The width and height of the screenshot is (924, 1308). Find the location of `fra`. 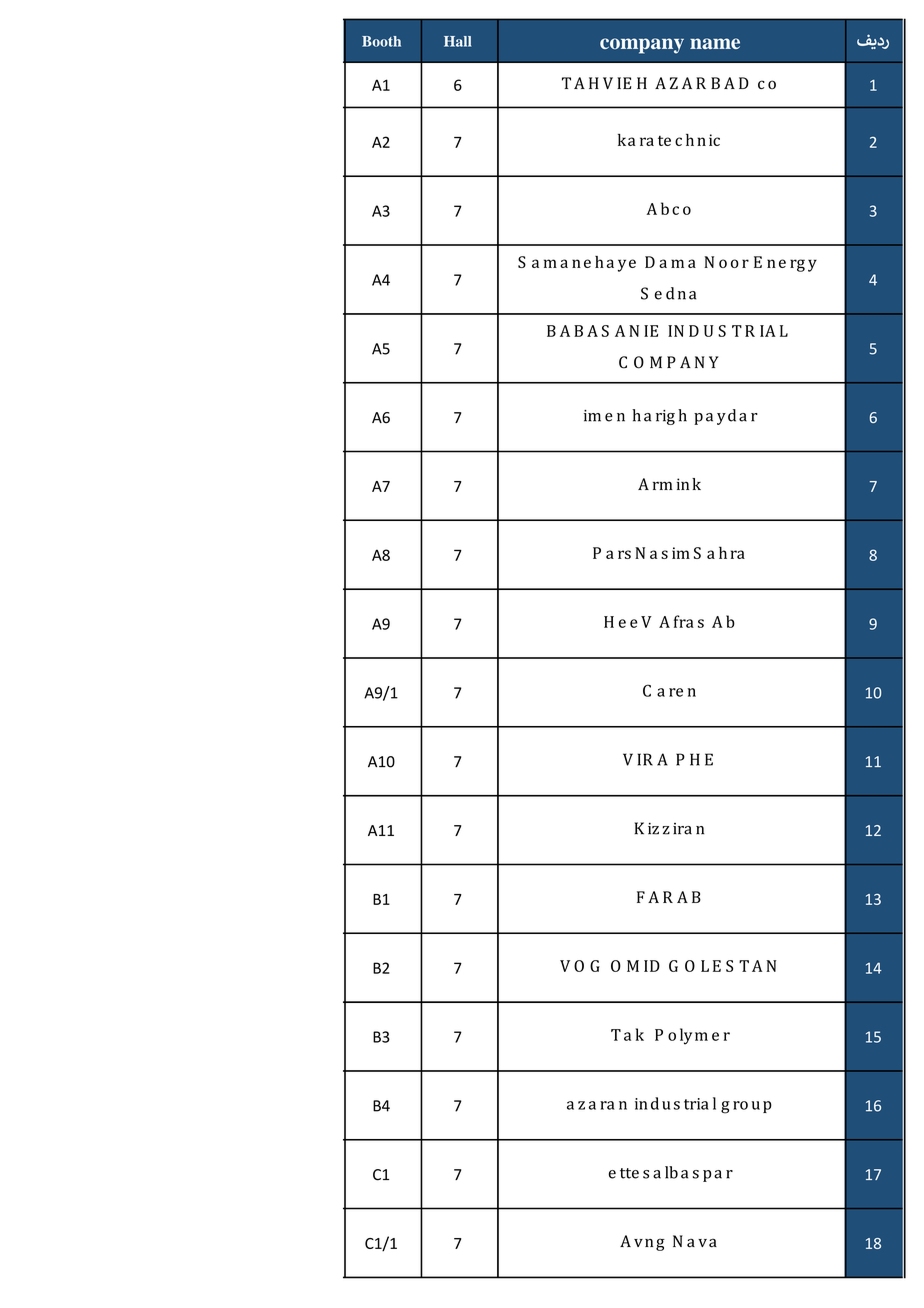

fra is located at coordinates (684, 621).
